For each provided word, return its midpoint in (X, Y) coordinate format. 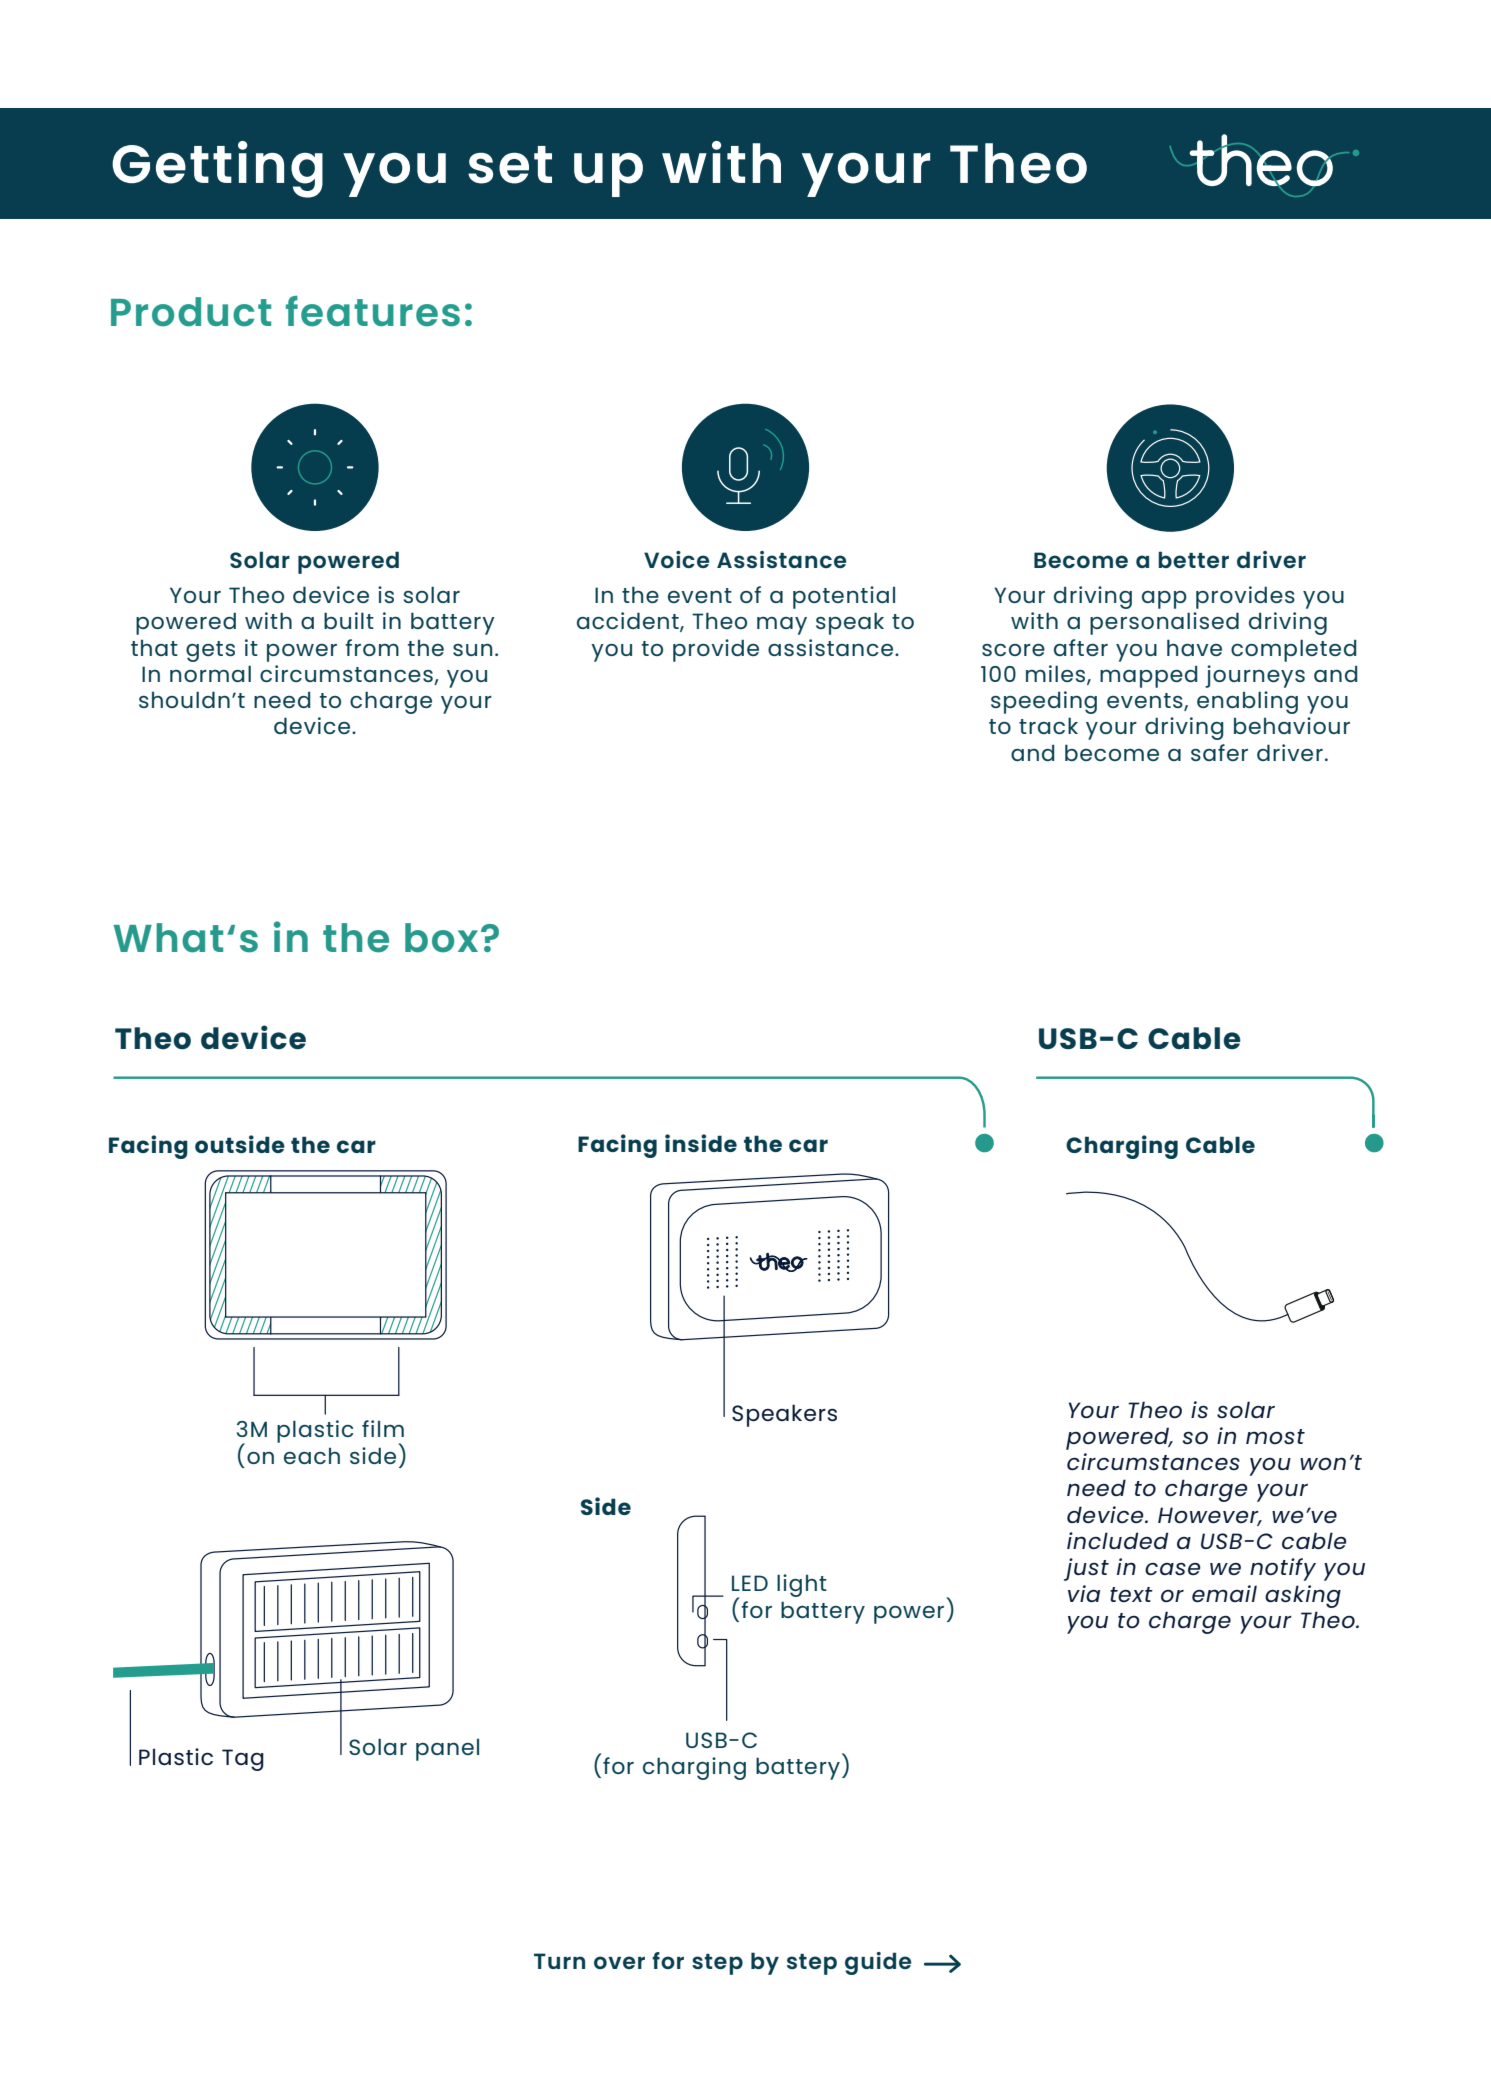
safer (1219, 752)
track (1048, 725)
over (619, 1962)
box (441, 938)
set (510, 165)
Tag (243, 1760)
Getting (217, 169)
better (1193, 559)
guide (878, 1963)
